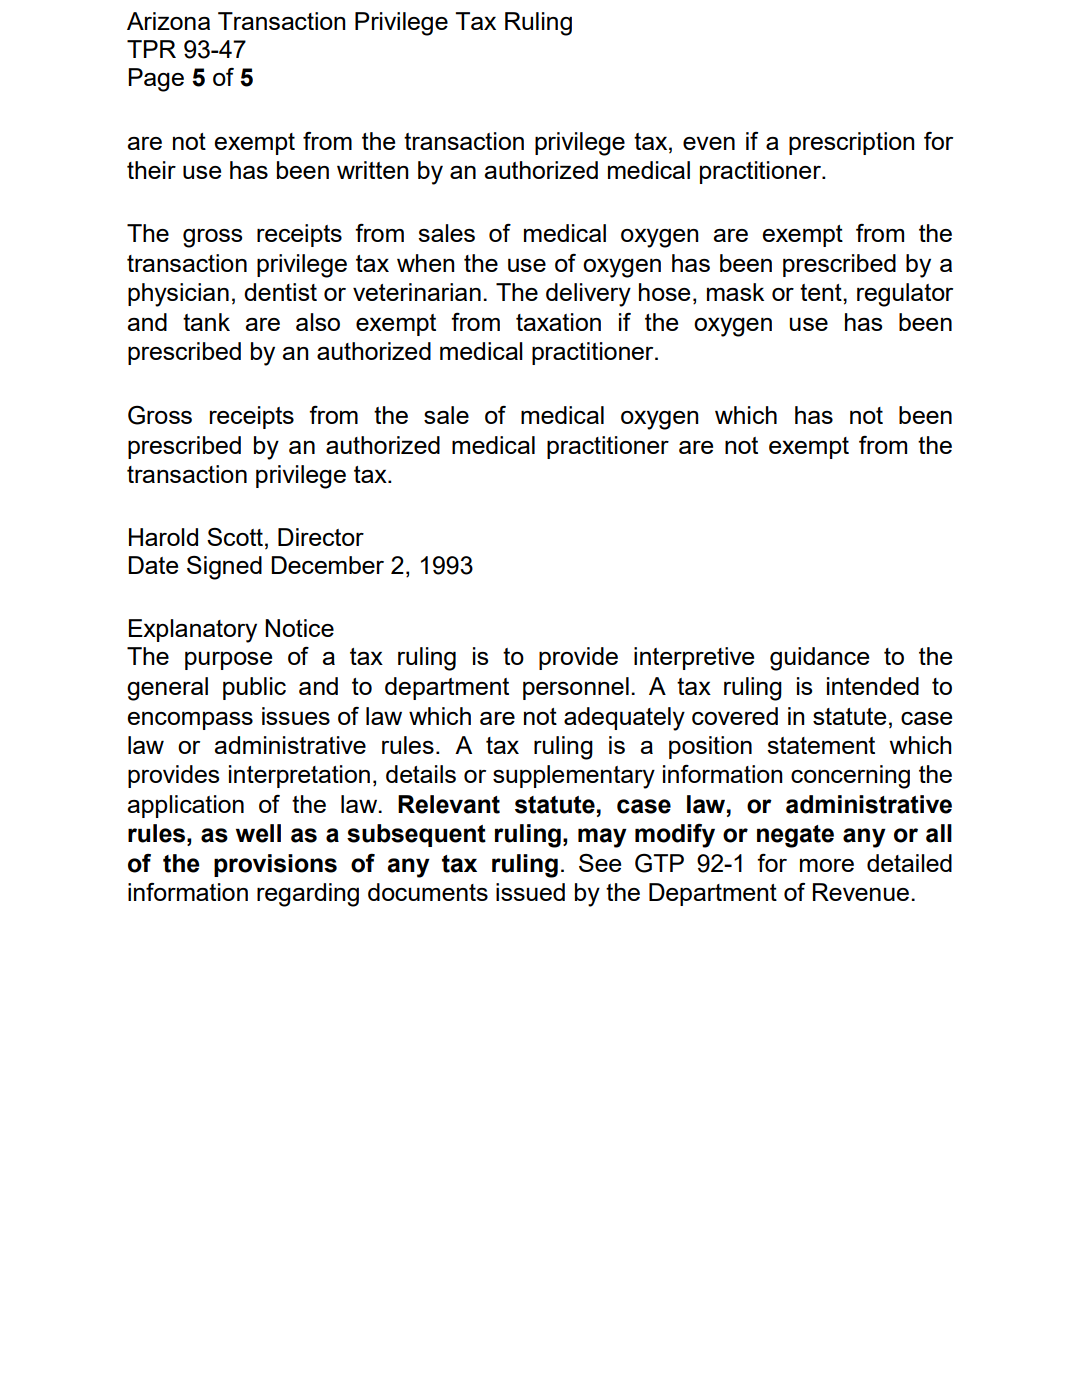  What do you see at coordinates (588, 295) in the screenshot?
I see `delivery` at bounding box center [588, 295].
